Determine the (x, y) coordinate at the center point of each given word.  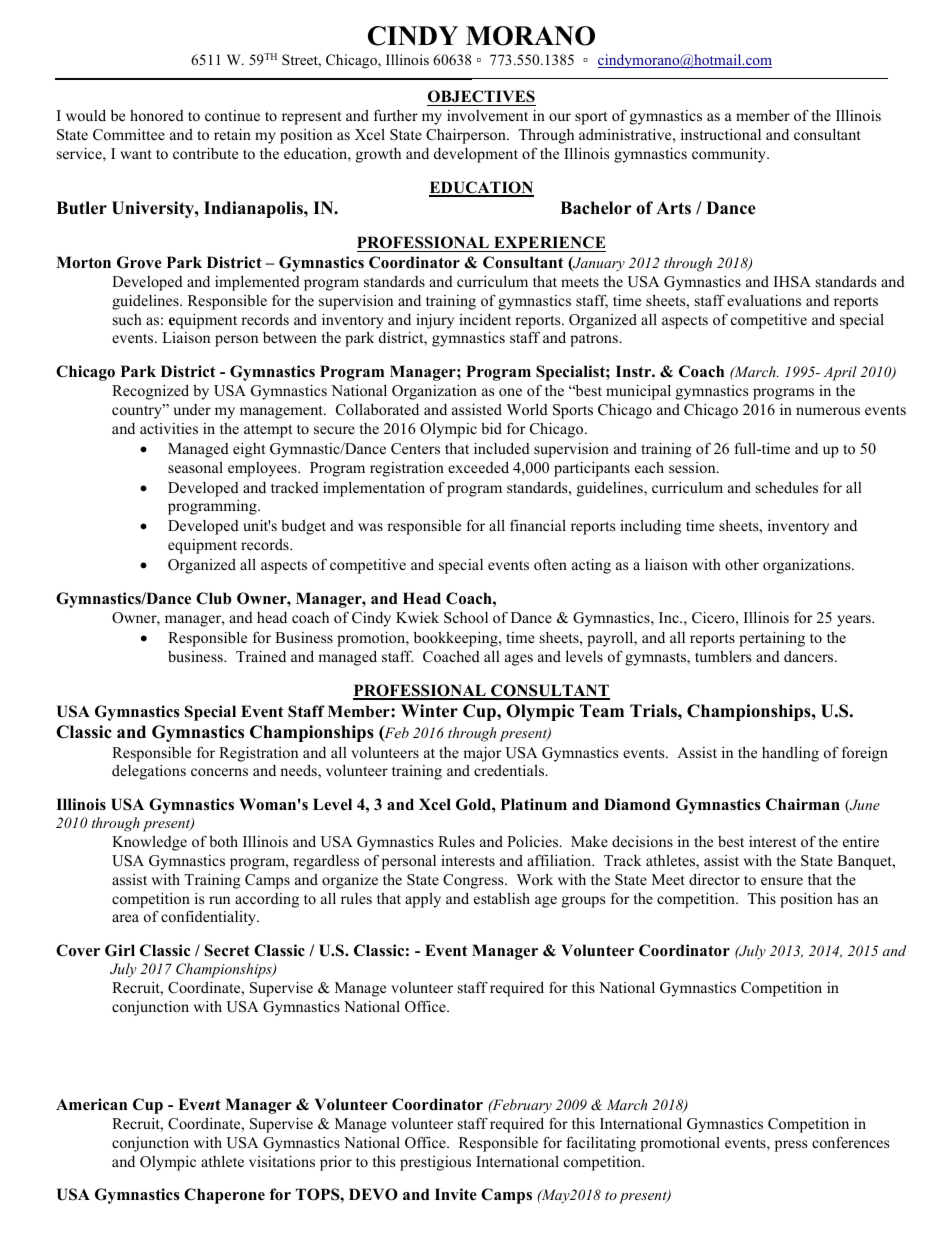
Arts (673, 208)
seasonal (195, 467)
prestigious (435, 1163)
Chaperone (224, 1196)
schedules (787, 487)
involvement (487, 115)
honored (157, 115)
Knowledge (149, 843)
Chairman (803, 804)
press (791, 1146)
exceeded (478, 467)
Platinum (534, 804)
